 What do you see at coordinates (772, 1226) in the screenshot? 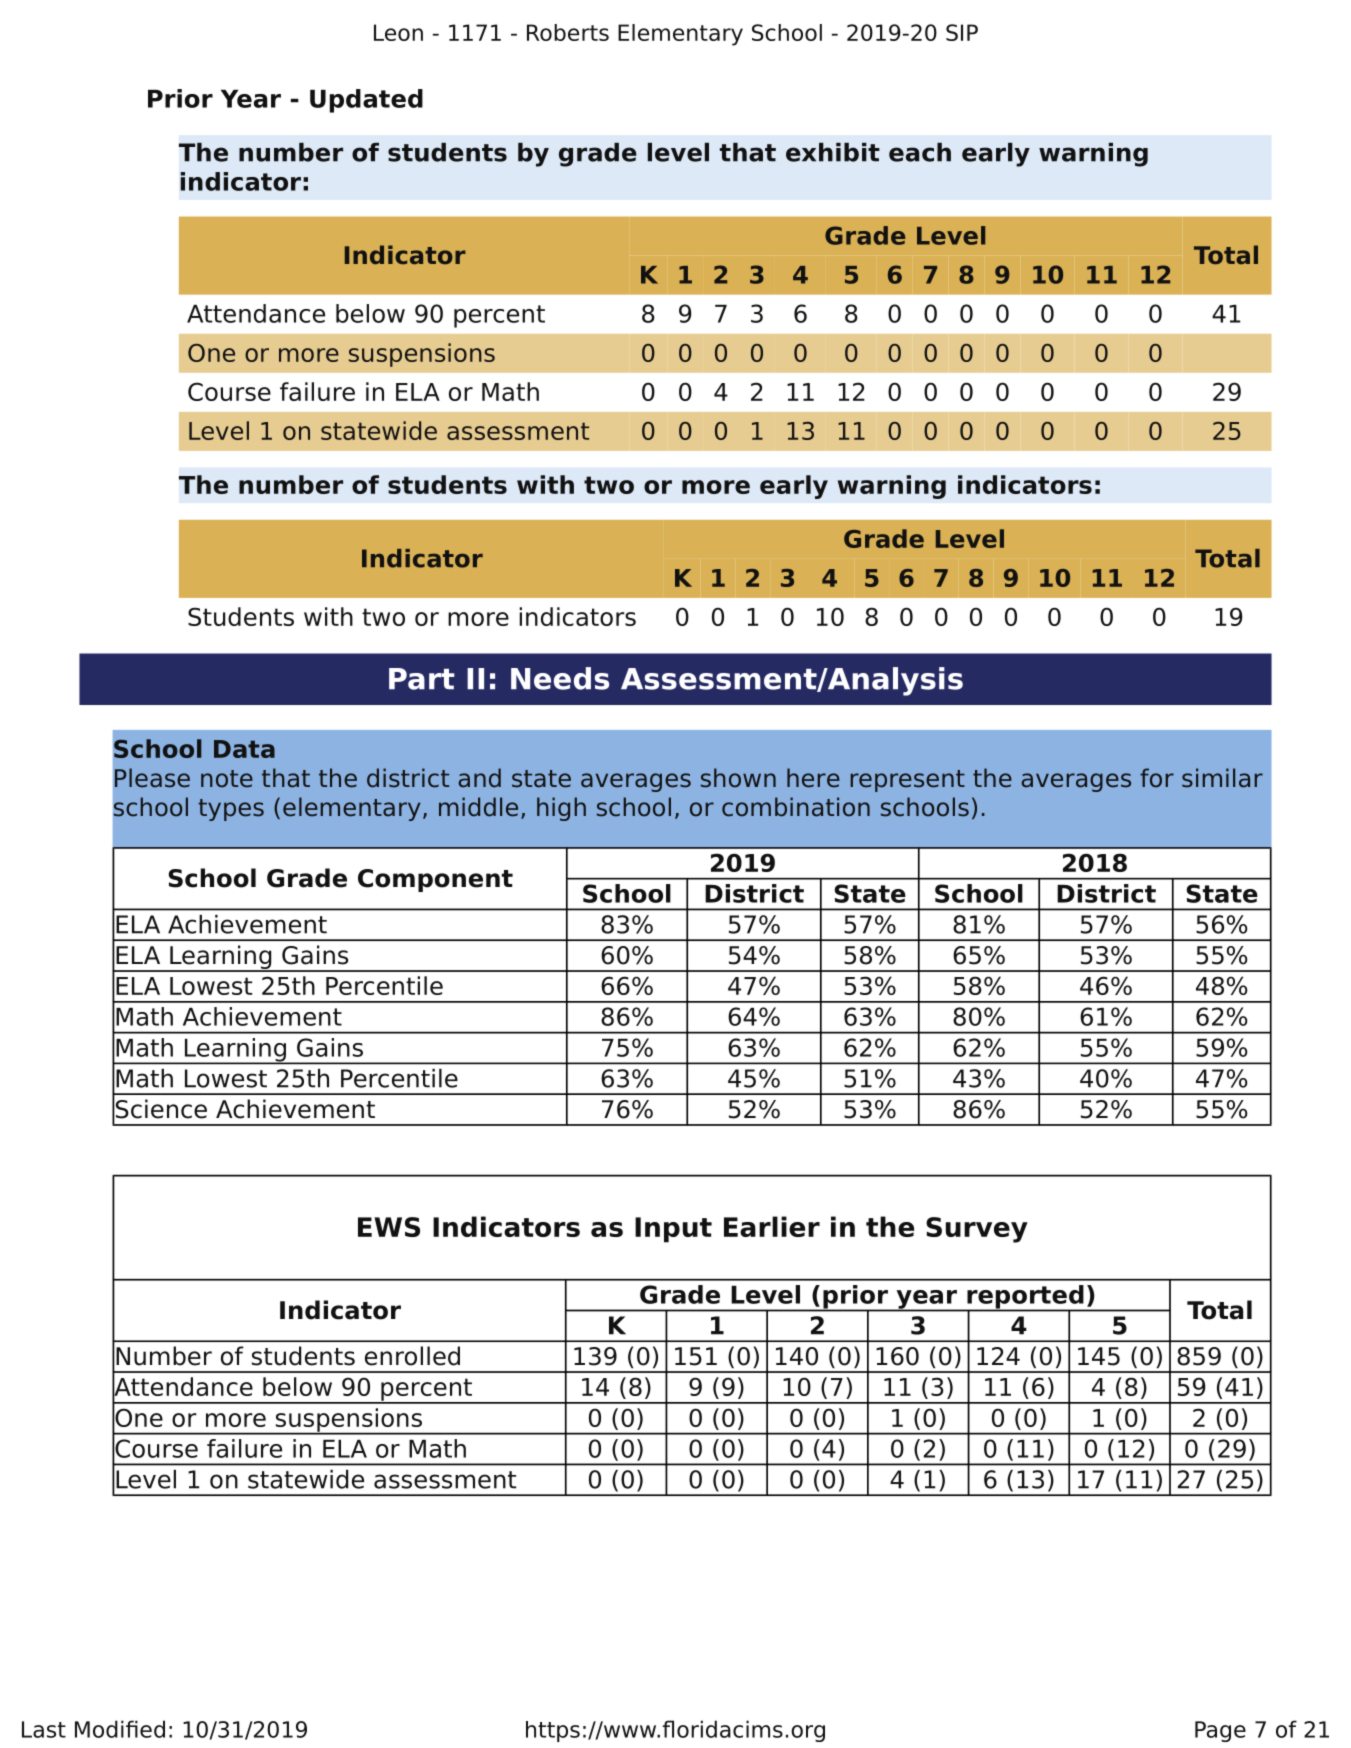
I see `Earlier` at bounding box center [772, 1226].
